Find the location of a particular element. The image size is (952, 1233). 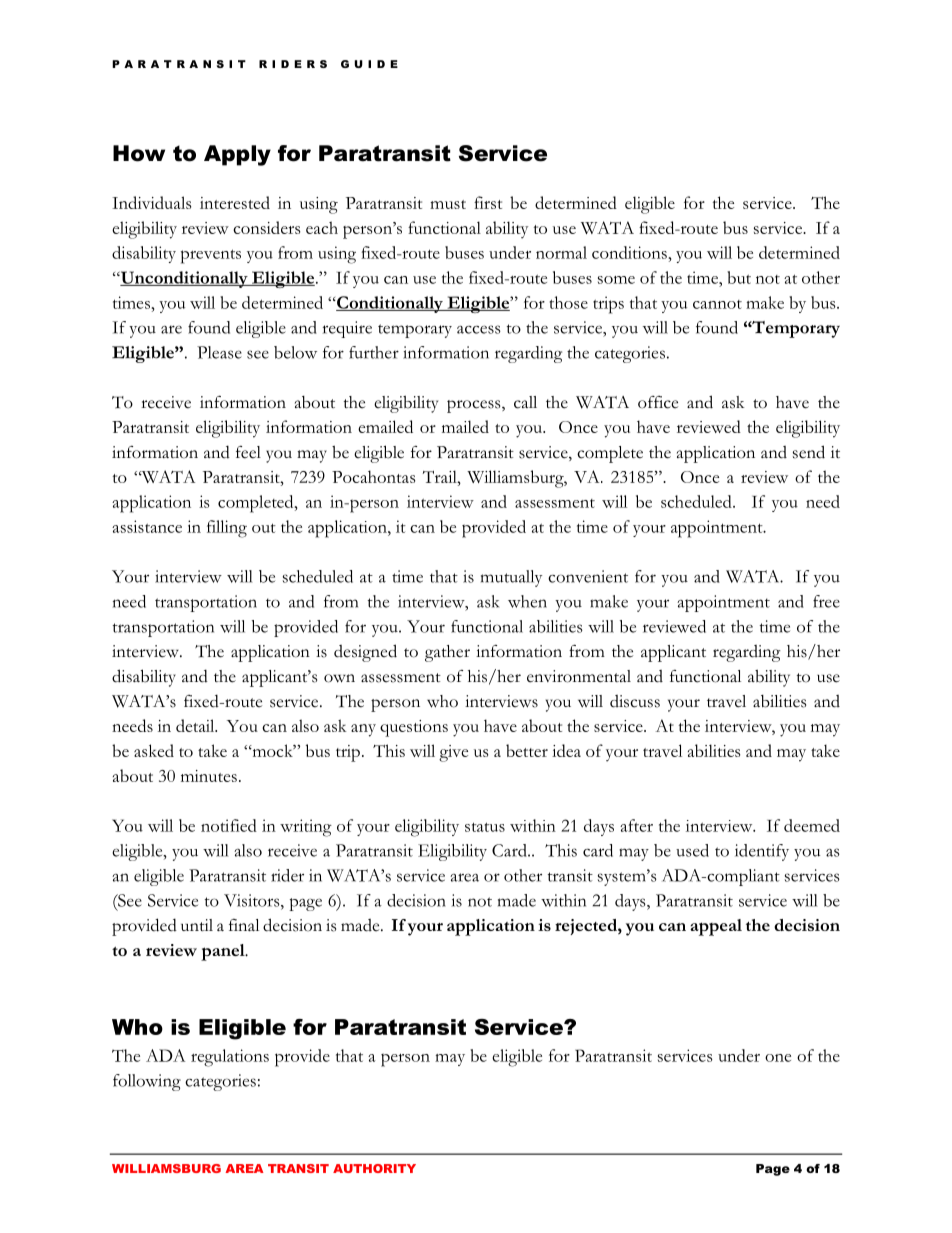

first is located at coordinates (488, 202).
